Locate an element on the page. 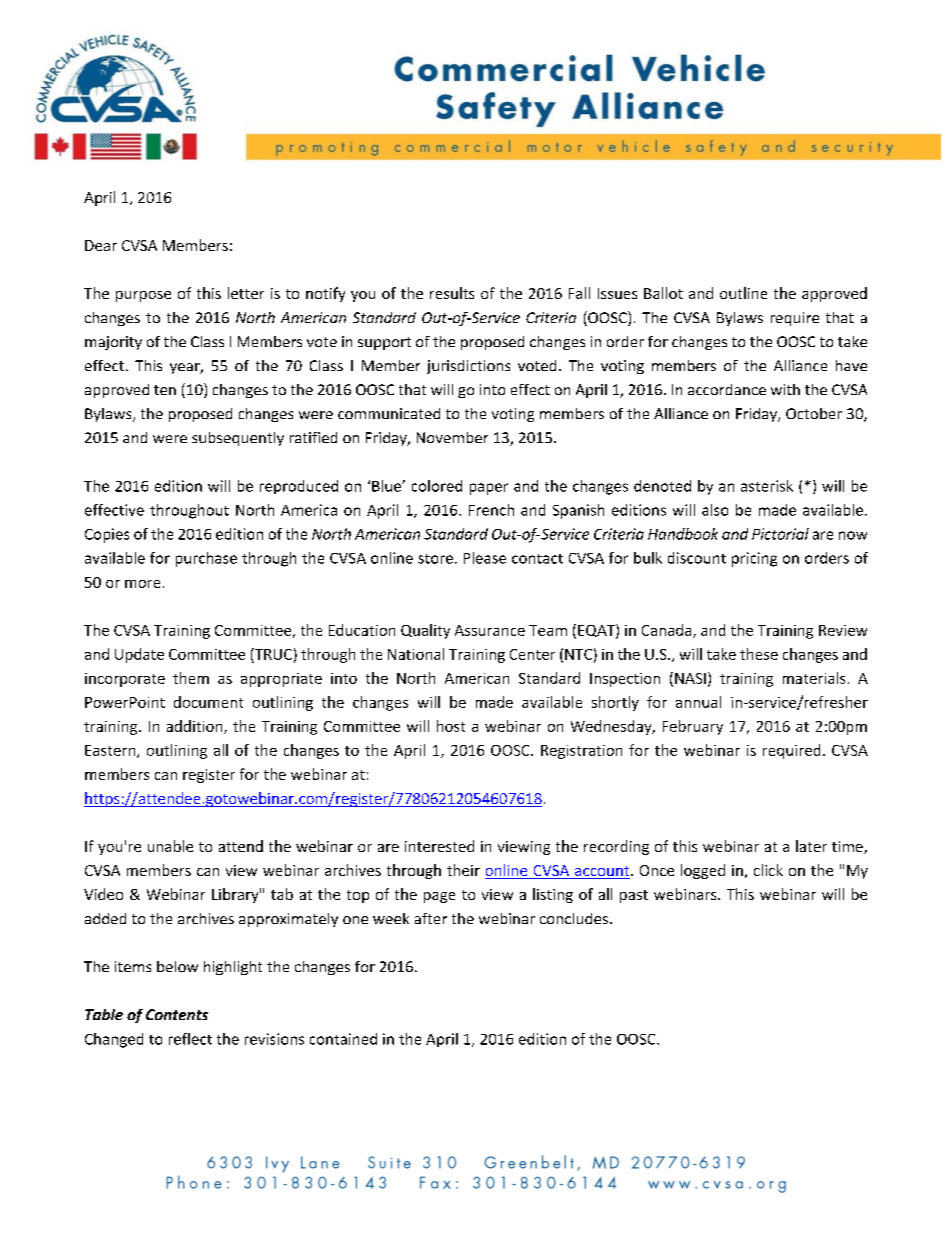 The height and width of the document is (1233, 952). Update is located at coordinates (139, 655).
